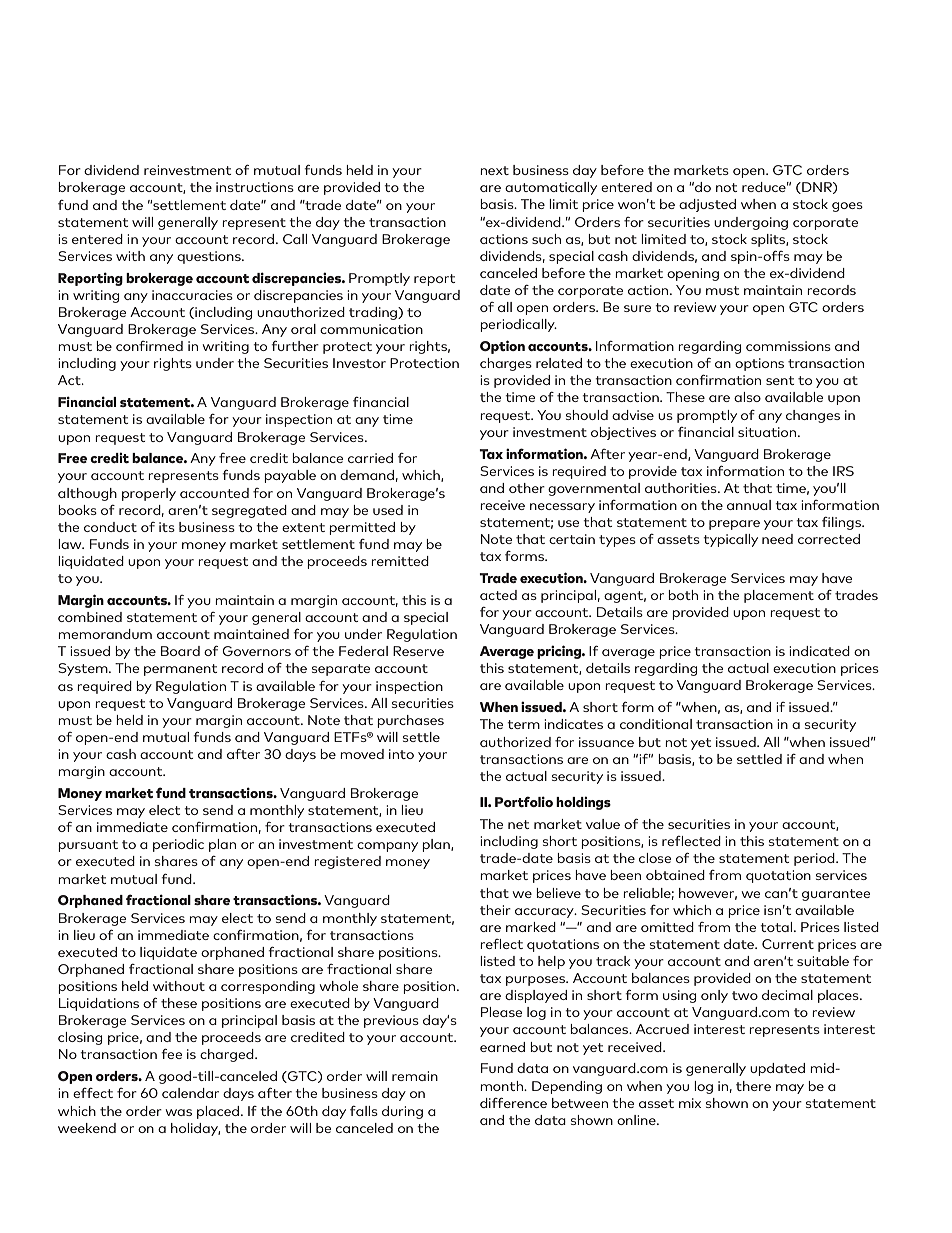  Describe the element at coordinates (777, 927) in the page. I see `total` at that location.
